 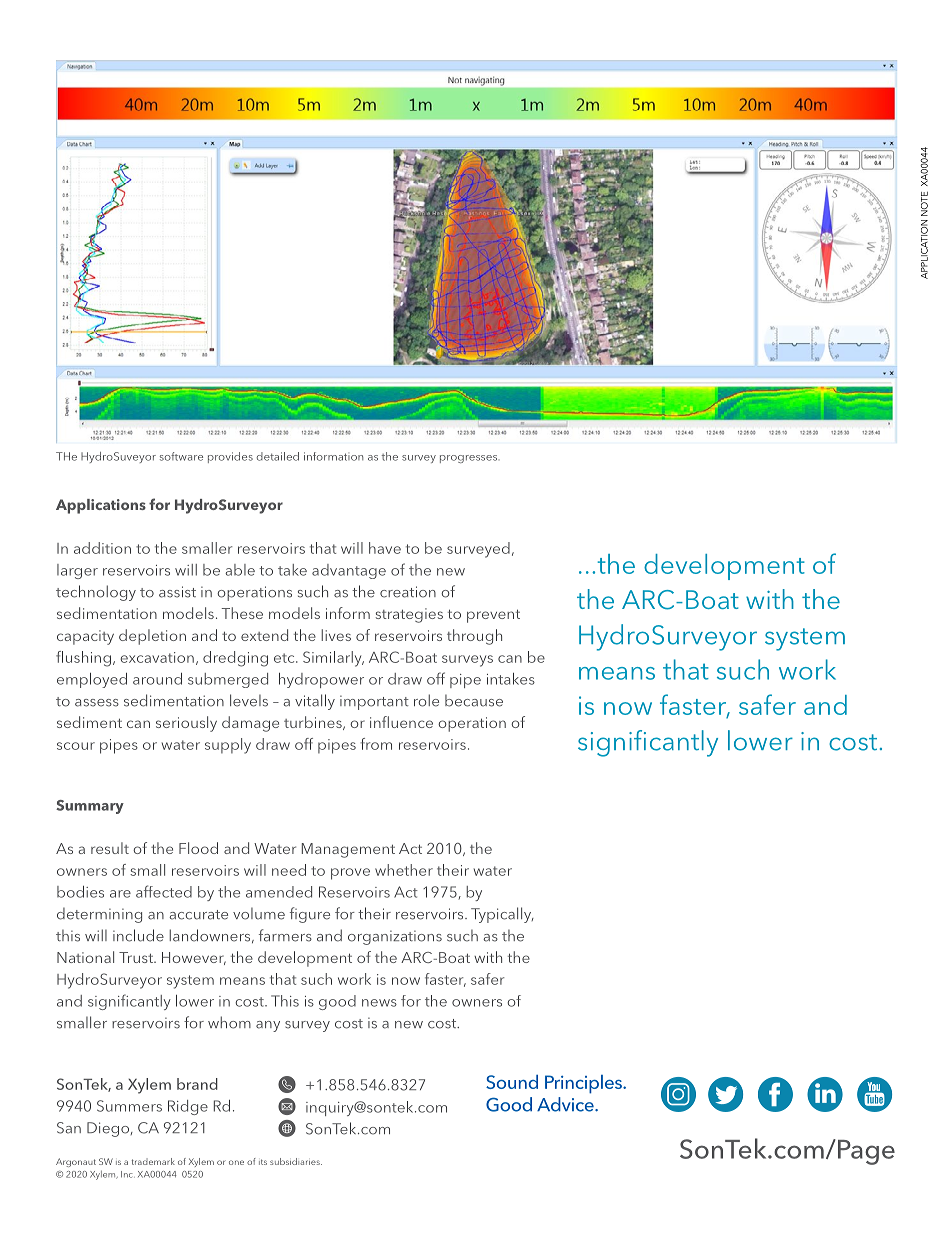 What do you see at coordinates (379, 1003) in the screenshot?
I see `news` at bounding box center [379, 1003].
